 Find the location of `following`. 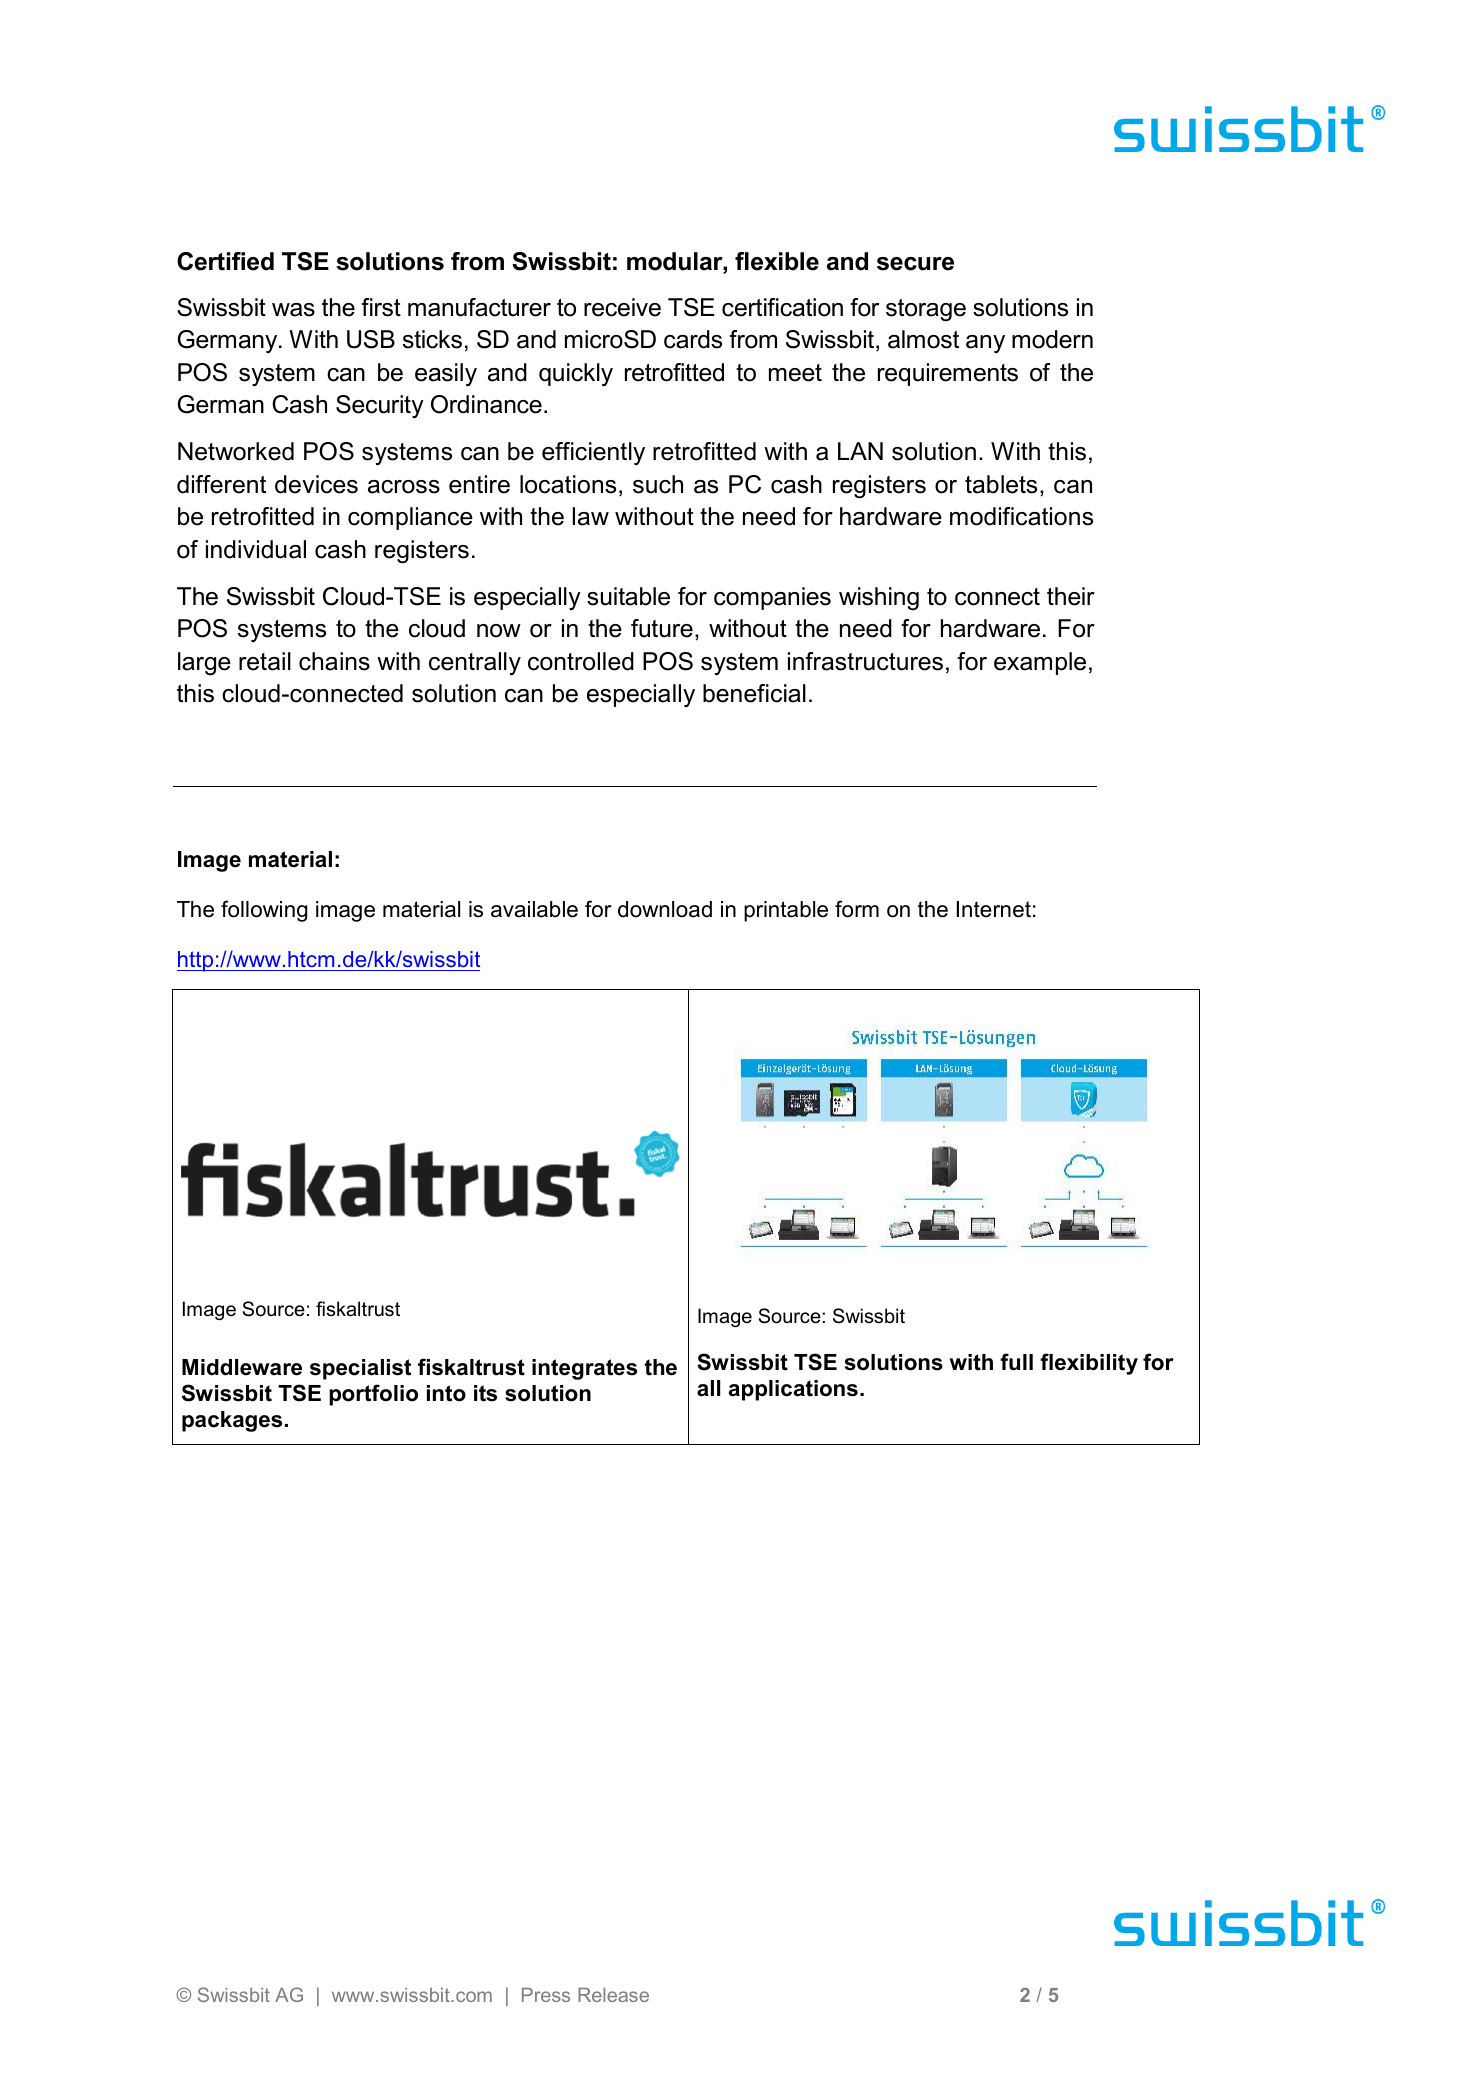

following is located at coordinates (264, 911).
